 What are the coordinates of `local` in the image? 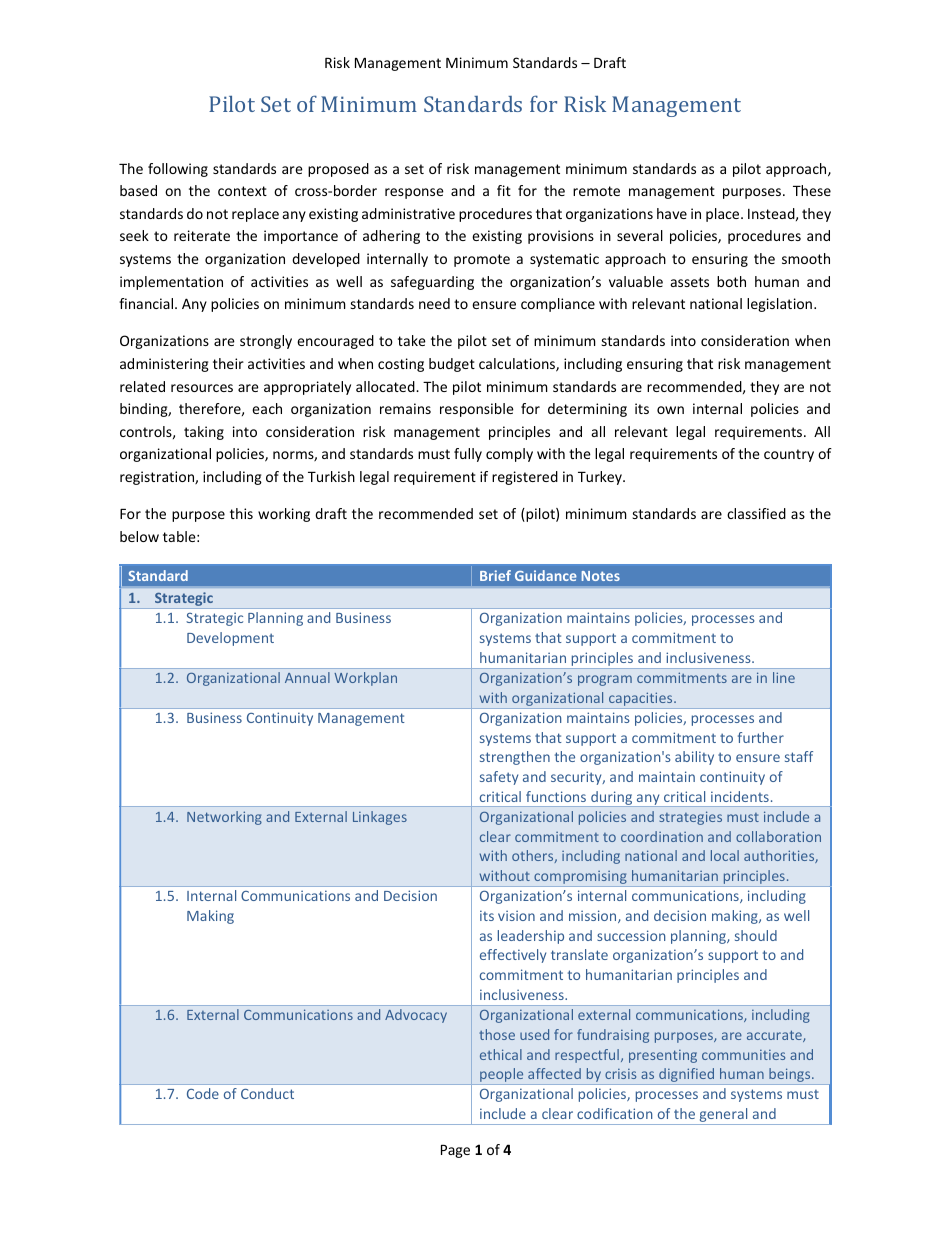 It's located at (725, 855).
